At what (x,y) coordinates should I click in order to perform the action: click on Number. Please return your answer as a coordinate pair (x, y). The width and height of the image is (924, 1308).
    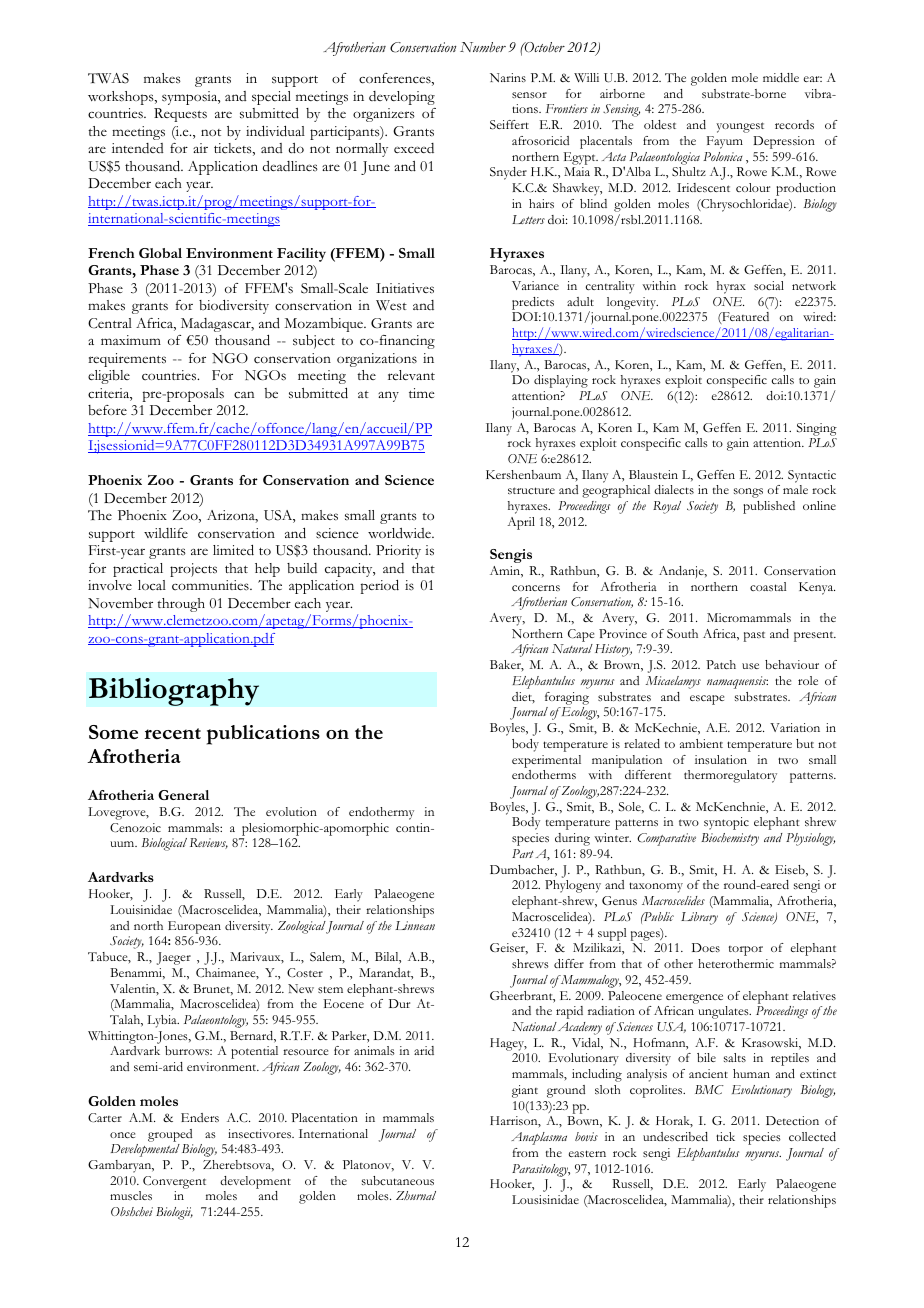
    Looking at the image, I should click on (483, 47).
